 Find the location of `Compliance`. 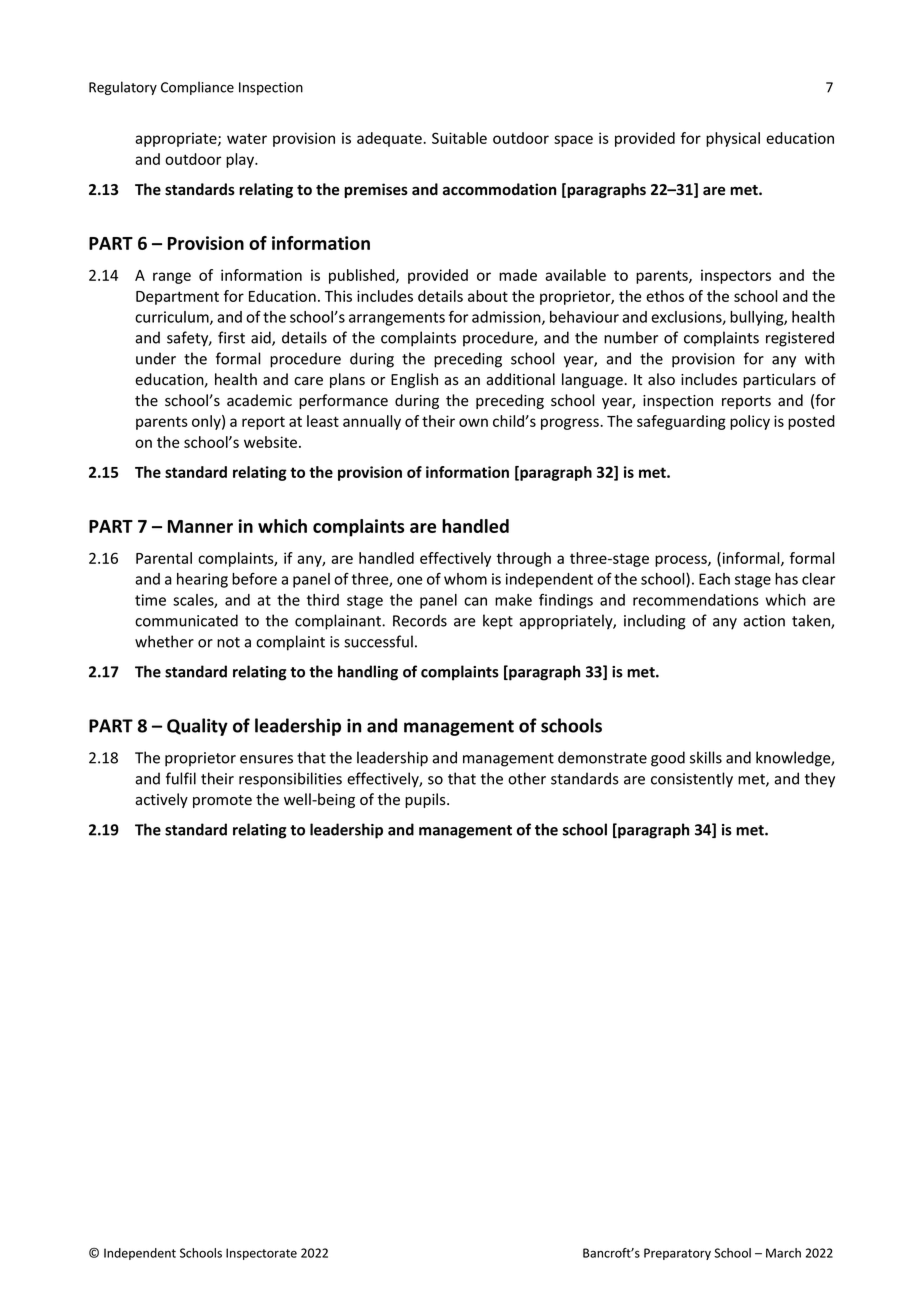

Compliance is located at coordinates (197, 88).
